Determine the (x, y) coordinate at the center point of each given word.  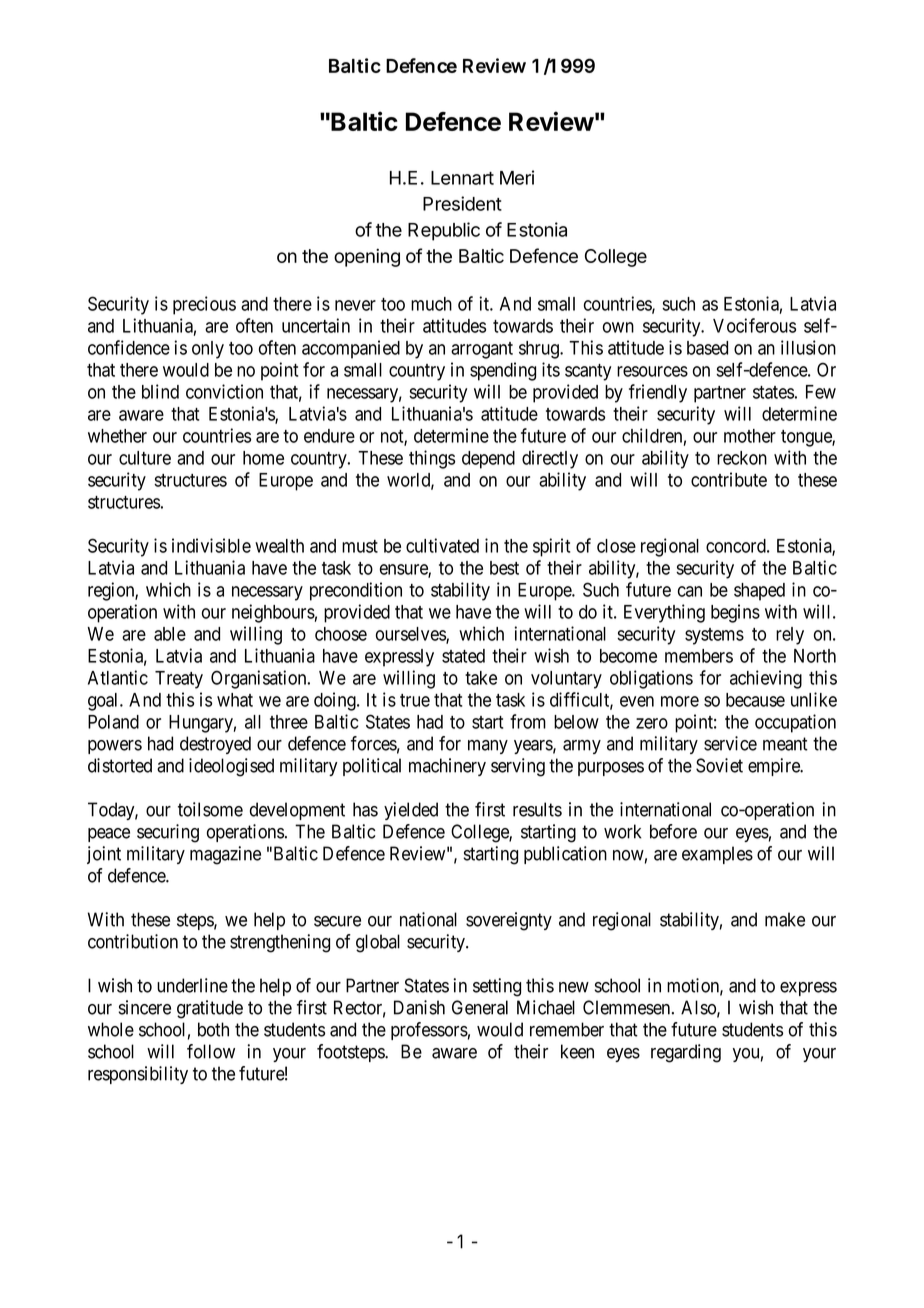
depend (488, 460)
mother (750, 436)
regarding (686, 1053)
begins (735, 613)
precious (204, 305)
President (462, 203)
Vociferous (754, 325)
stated (463, 656)
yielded (411, 811)
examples (717, 855)
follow (211, 1051)
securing (168, 833)
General (480, 1007)
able (170, 634)
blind (160, 391)
